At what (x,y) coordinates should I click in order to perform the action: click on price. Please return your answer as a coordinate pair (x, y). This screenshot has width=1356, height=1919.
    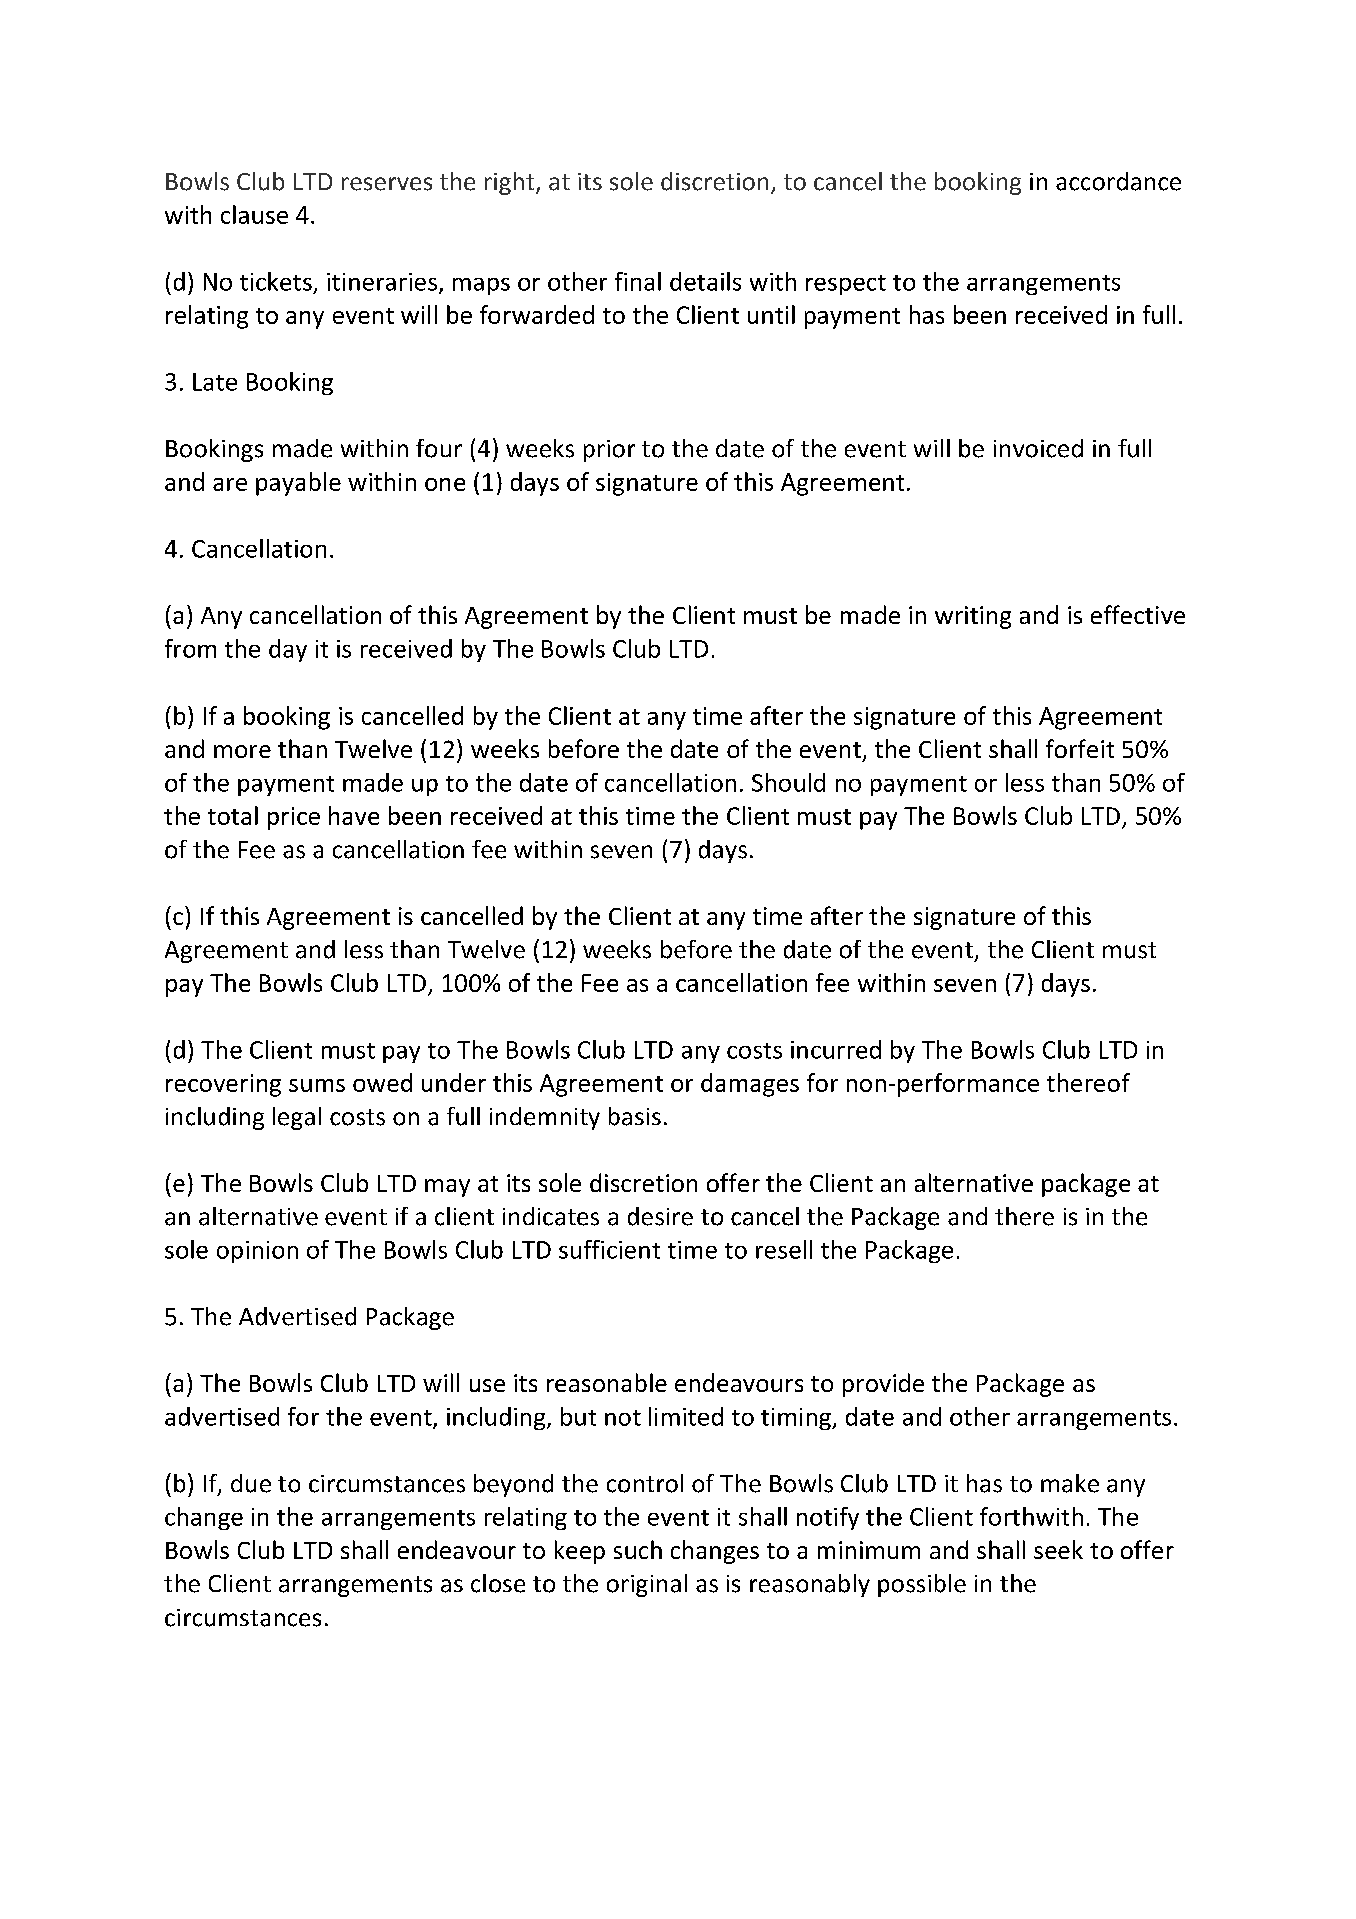
    Looking at the image, I should click on (294, 818).
